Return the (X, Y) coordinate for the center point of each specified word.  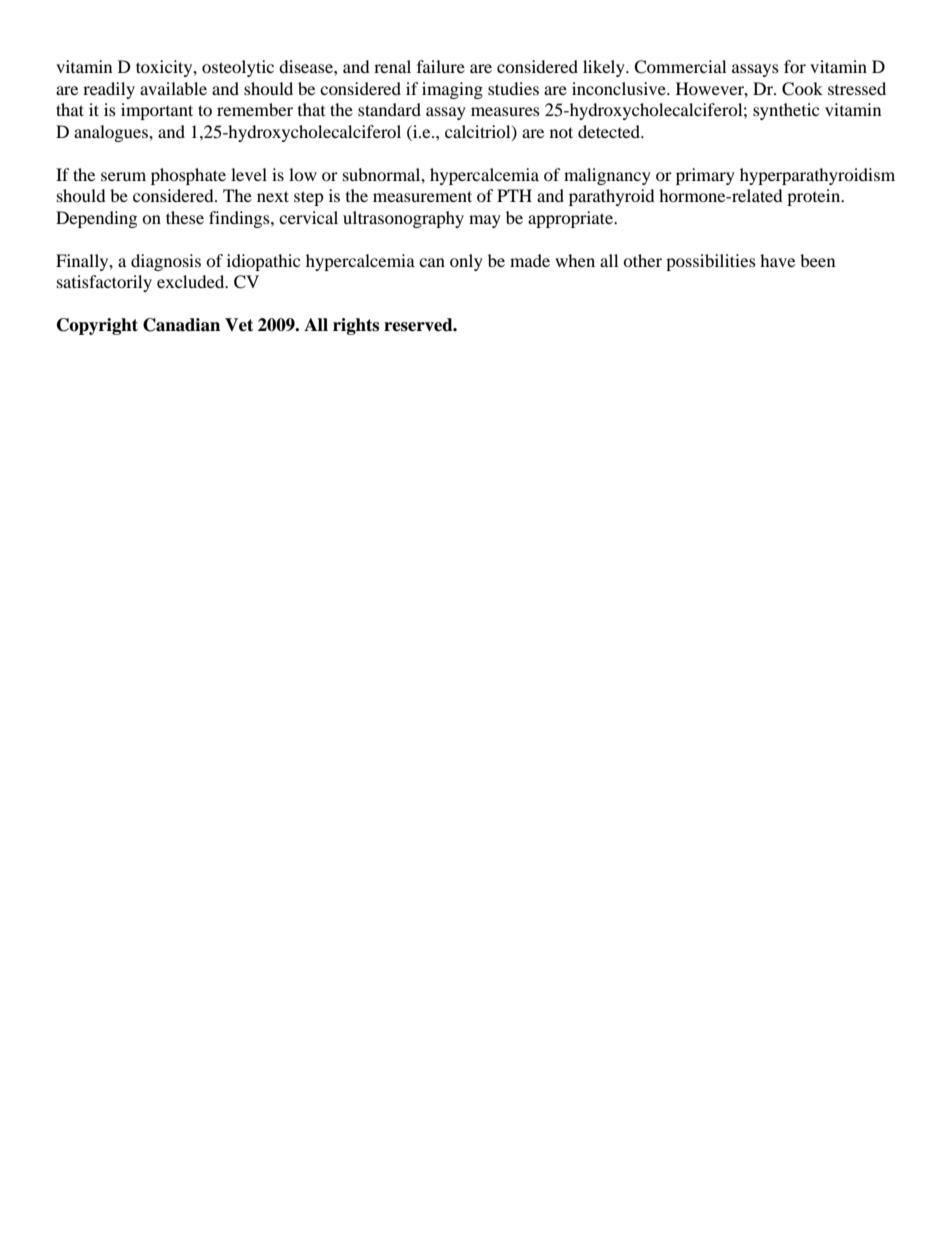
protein (815, 197)
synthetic (786, 111)
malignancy (607, 176)
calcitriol (479, 132)
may (485, 221)
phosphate (188, 176)
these (185, 217)
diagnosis (166, 262)
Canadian (181, 325)
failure (441, 66)
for (795, 66)
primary (705, 176)
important (157, 111)
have (777, 260)
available (173, 88)
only (466, 262)
